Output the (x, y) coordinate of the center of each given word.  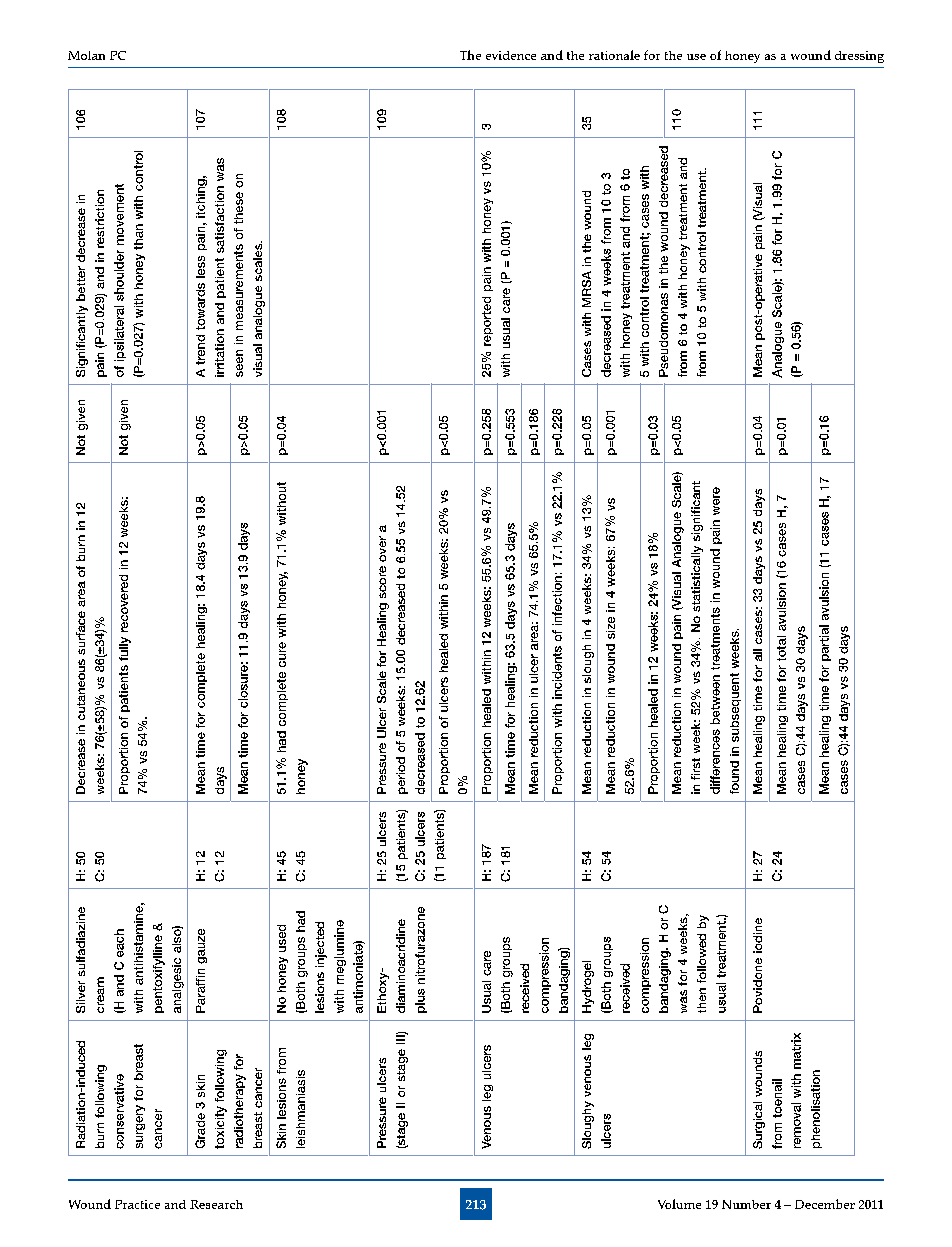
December (825, 1204)
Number (746, 1204)
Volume (679, 1204)
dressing (859, 57)
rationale (614, 55)
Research (216, 1204)
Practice (137, 1204)
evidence (511, 55)
